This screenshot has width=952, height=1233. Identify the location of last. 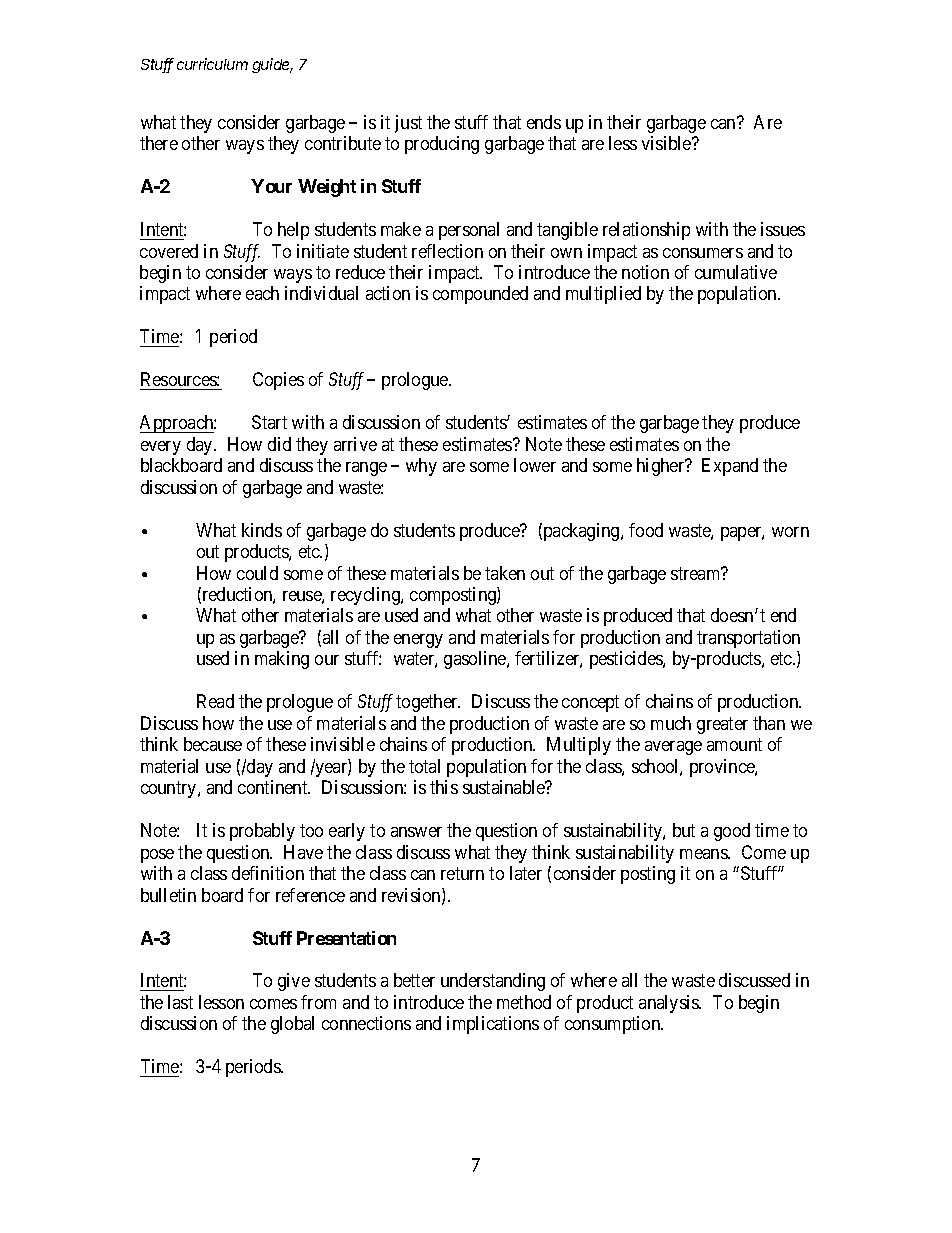
(180, 1002).
